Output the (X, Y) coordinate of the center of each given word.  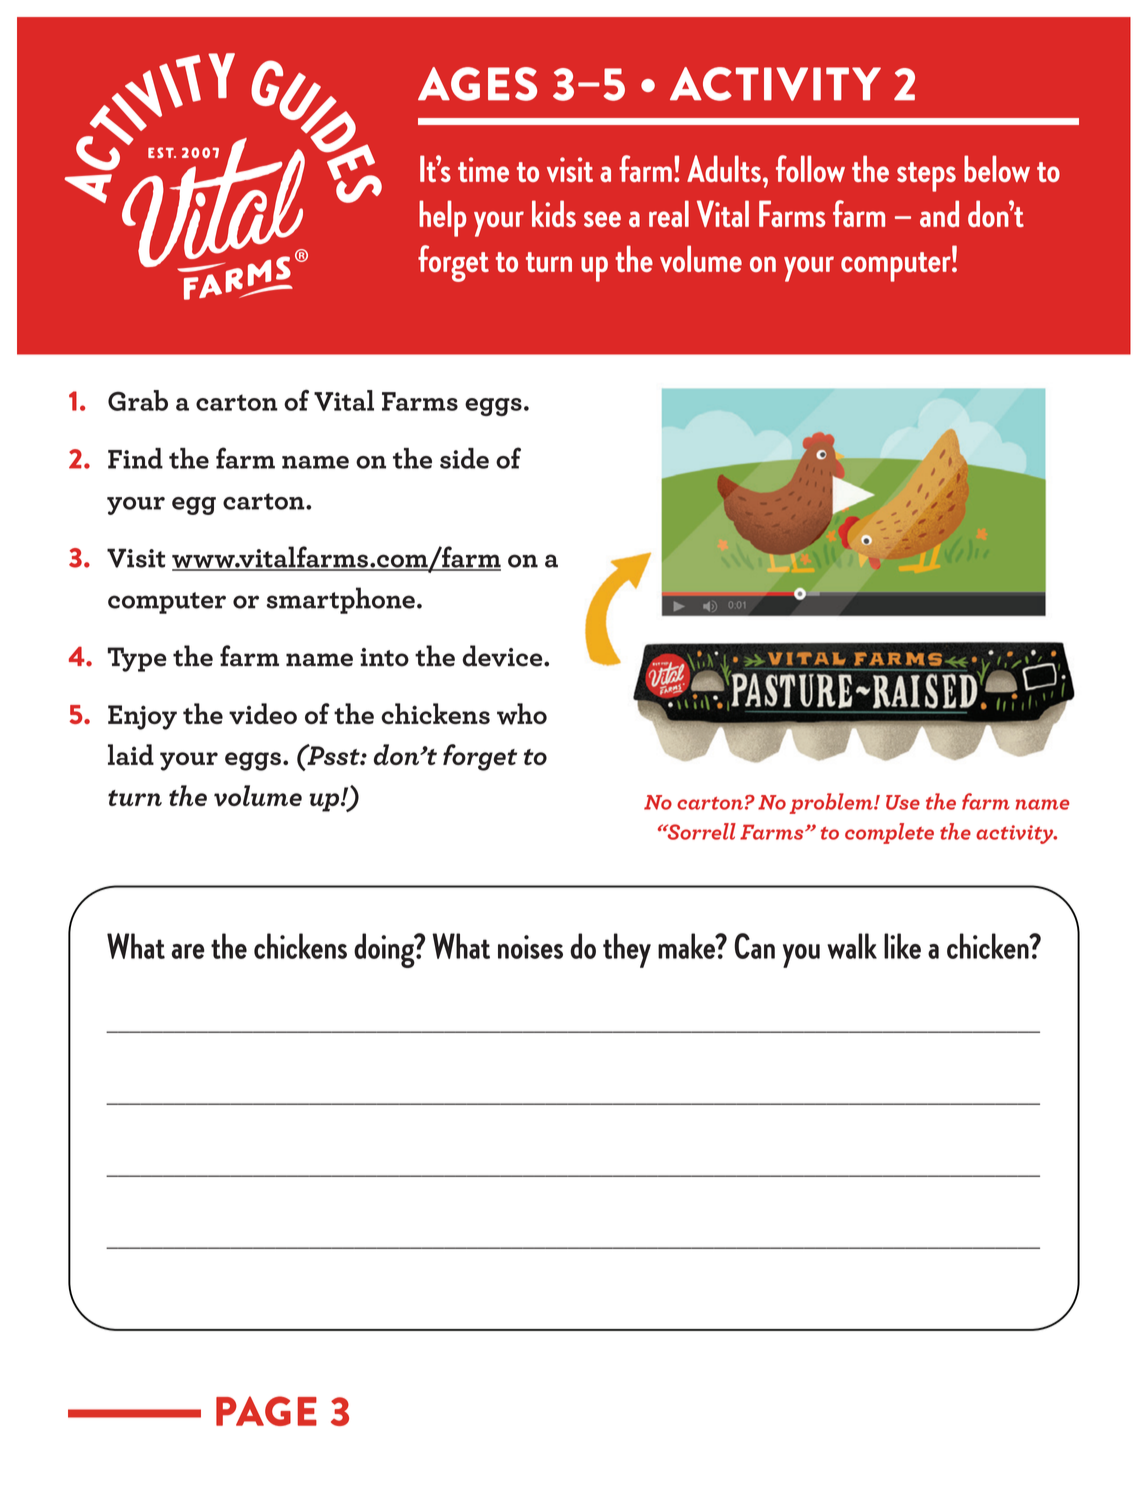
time (483, 169)
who (522, 714)
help (442, 218)
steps (926, 177)
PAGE (266, 1411)
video (263, 713)
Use (903, 802)
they (627, 950)
